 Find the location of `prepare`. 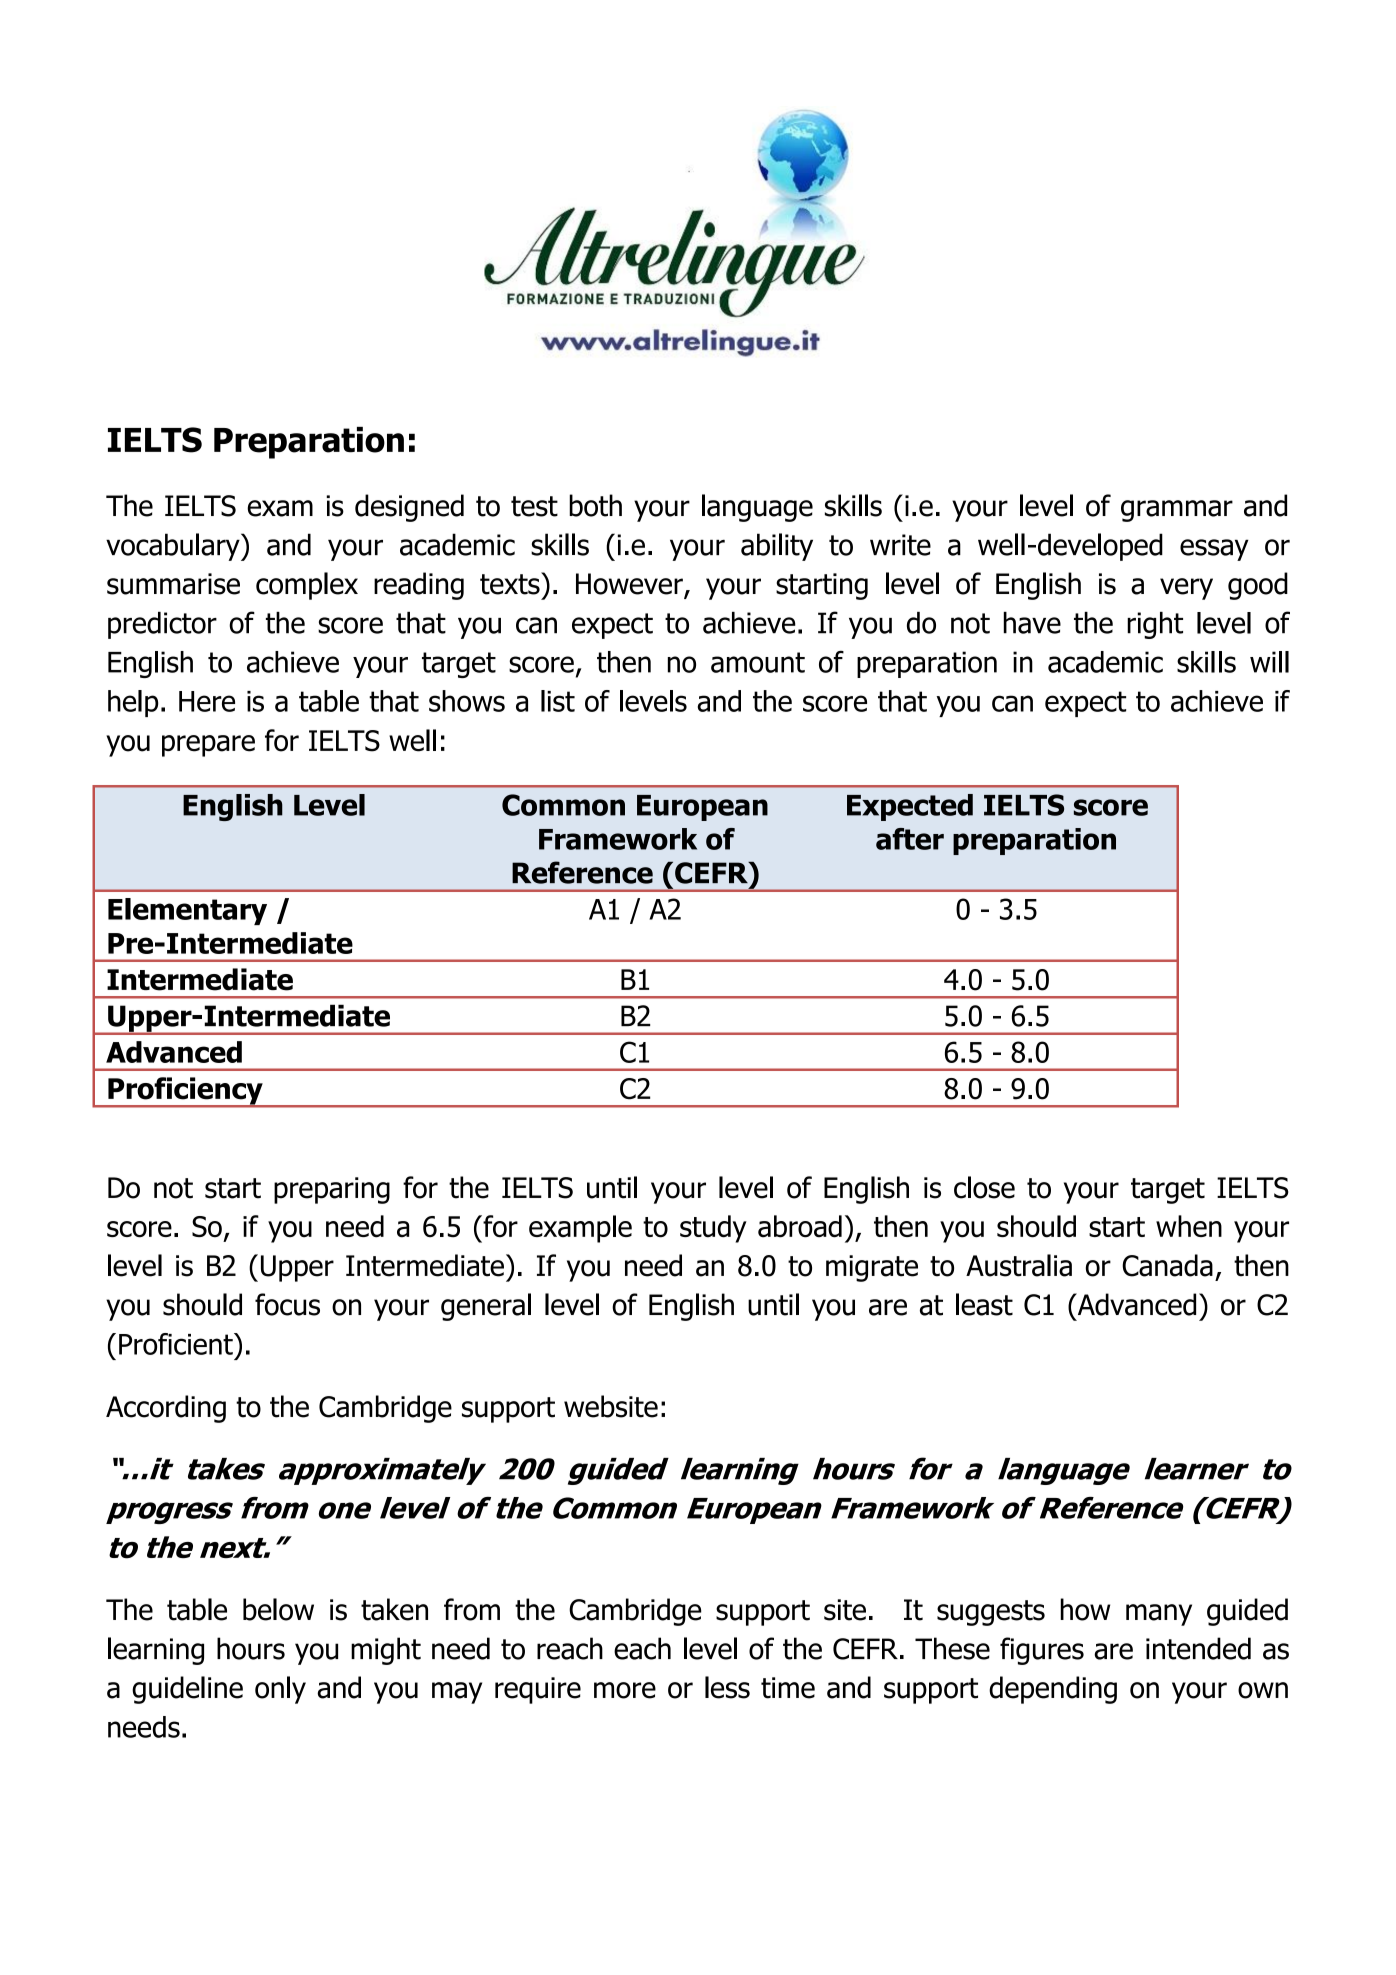

prepare is located at coordinates (208, 746).
